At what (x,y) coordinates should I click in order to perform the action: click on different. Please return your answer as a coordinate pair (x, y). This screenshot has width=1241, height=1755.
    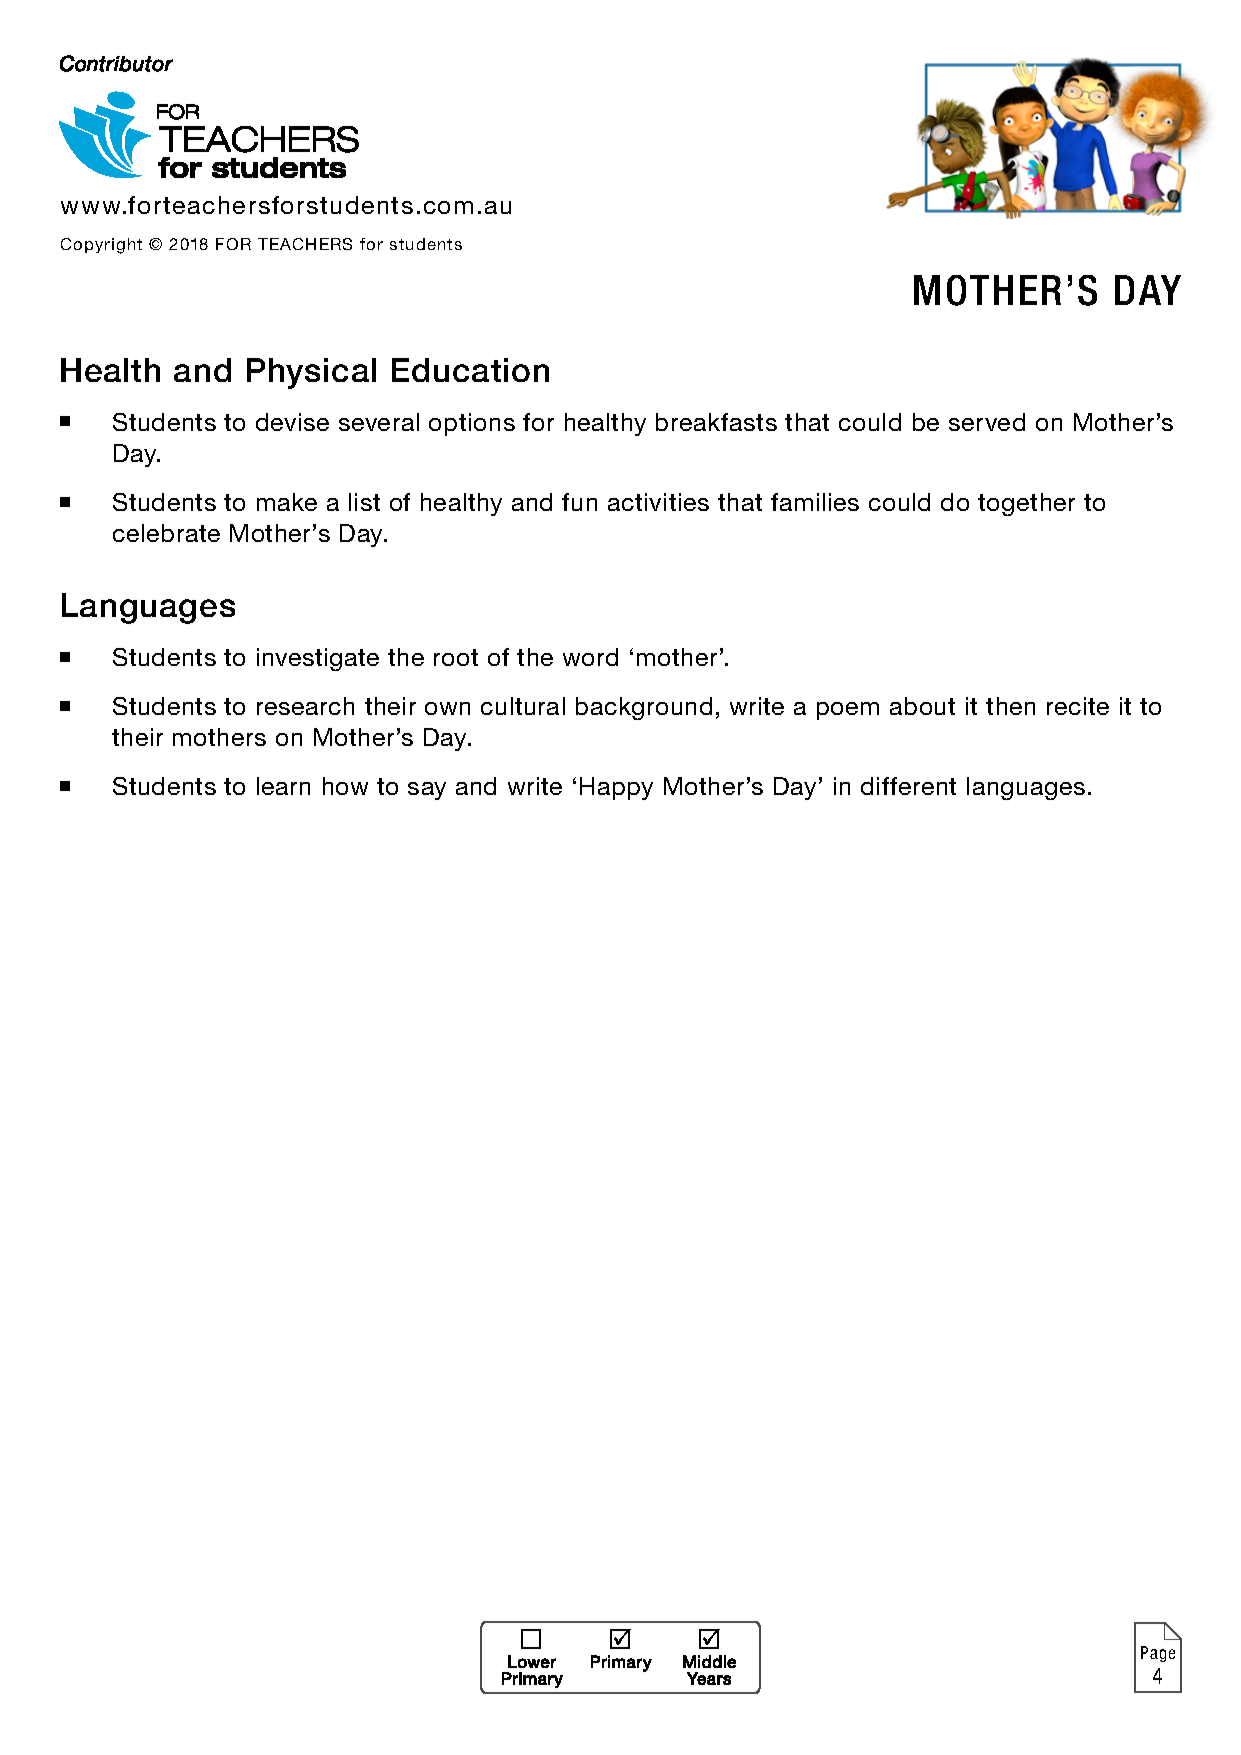
    Looking at the image, I should click on (908, 786).
